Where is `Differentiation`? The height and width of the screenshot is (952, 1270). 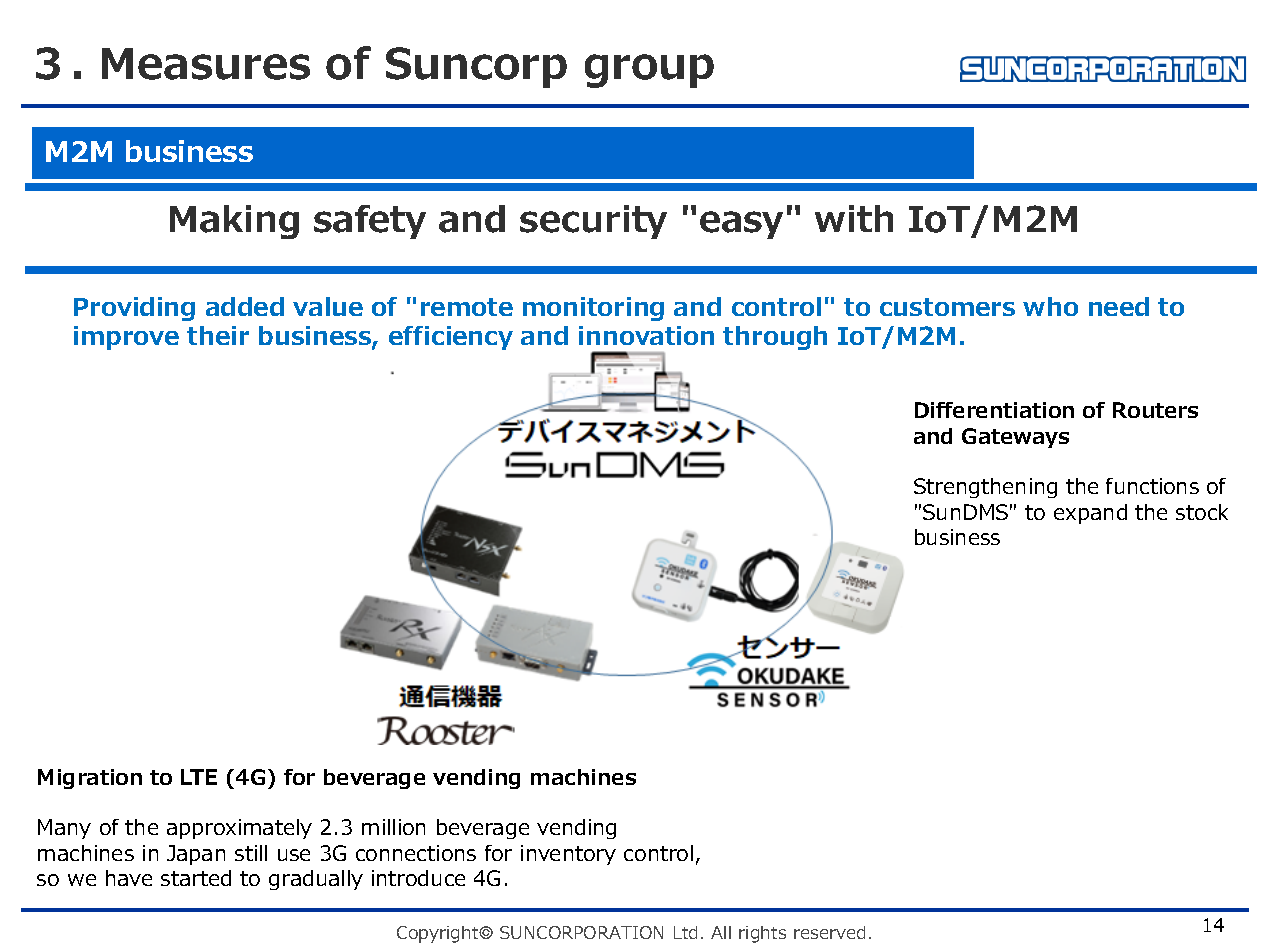 Differentiation is located at coordinates (994, 410).
